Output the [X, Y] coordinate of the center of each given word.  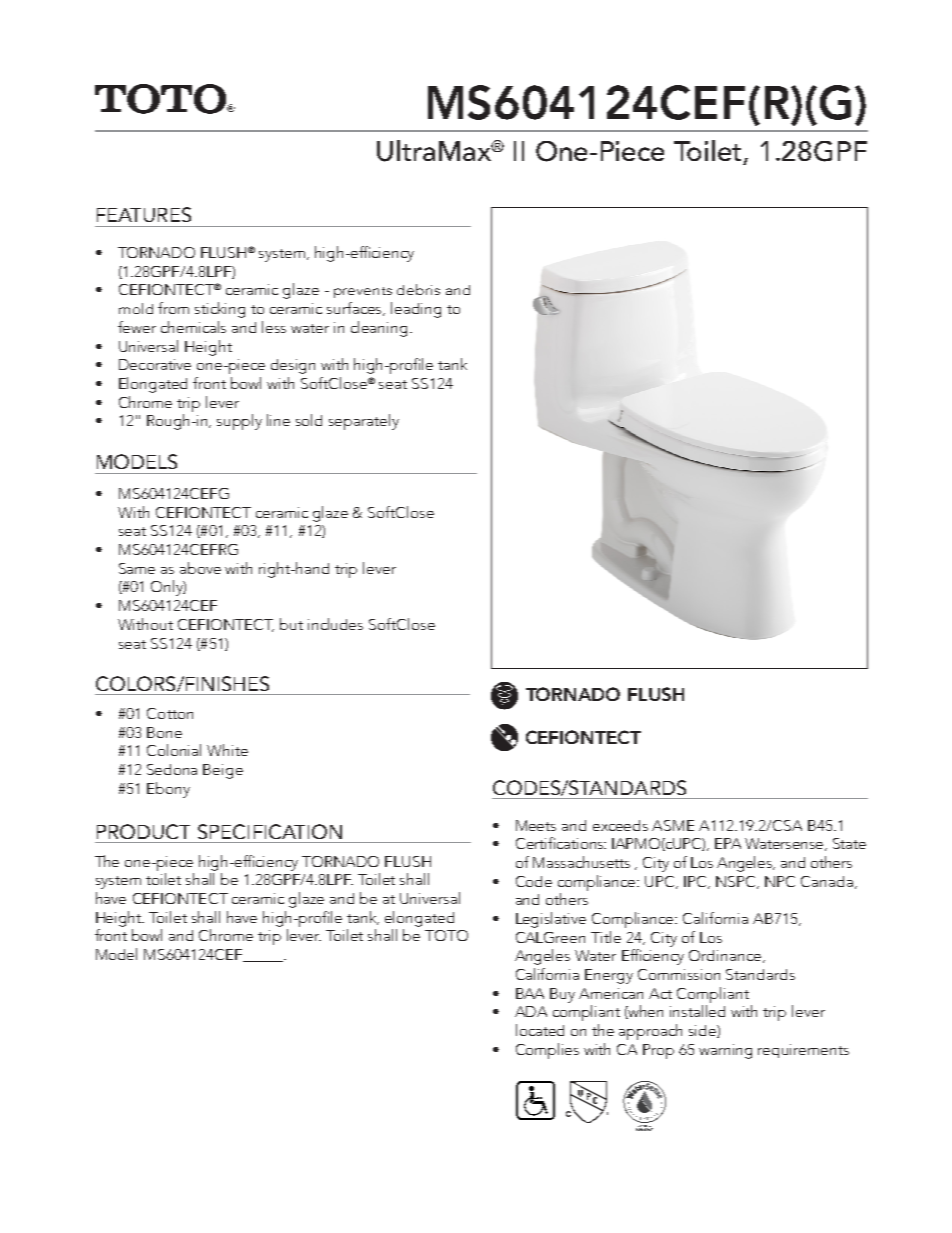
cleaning [379, 329]
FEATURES [144, 214]
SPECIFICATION [270, 831]
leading [416, 310]
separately [364, 422]
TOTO [446, 935]
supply [239, 422]
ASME [673, 825]
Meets [536, 825]
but [291, 624]
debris [418, 289]
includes [335, 624]
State [849, 843]
